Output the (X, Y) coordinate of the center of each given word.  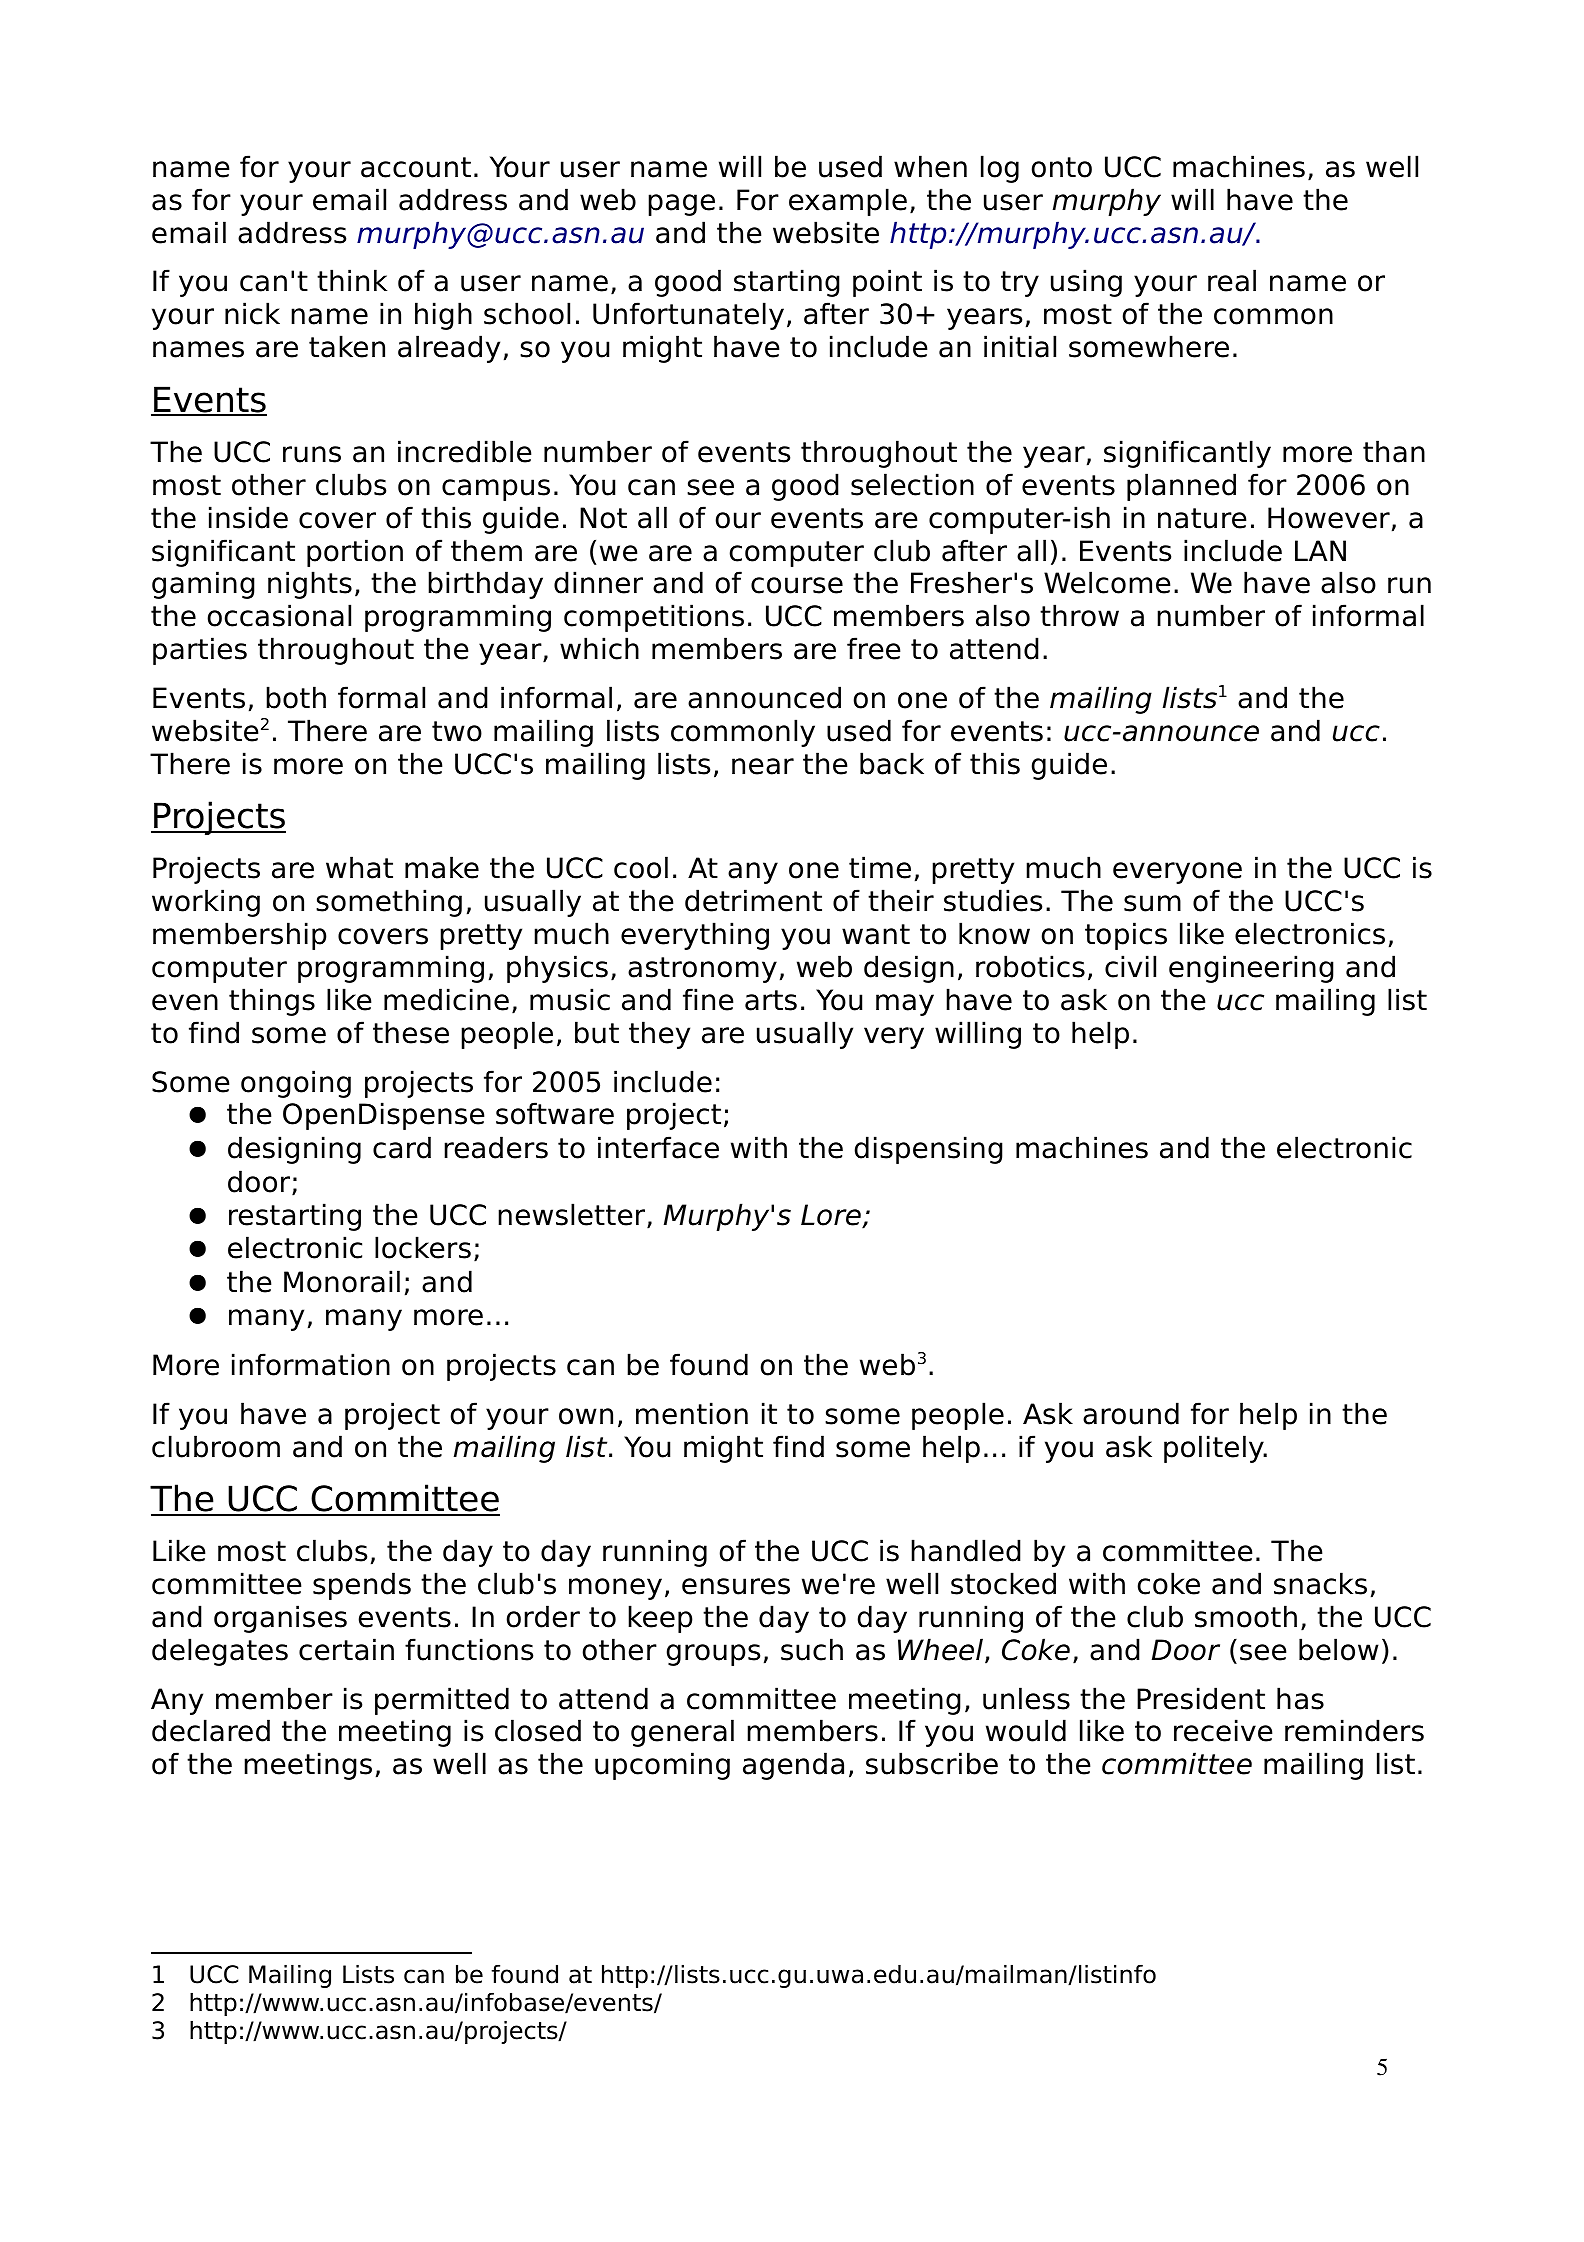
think (352, 280)
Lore (832, 1216)
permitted (442, 1701)
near (763, 766)
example (848, 202)
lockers (423, 1247)
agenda (793, 1766)
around (1131, 1413)
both (296, 697)
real (1232, 280)
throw (1079, 615)
